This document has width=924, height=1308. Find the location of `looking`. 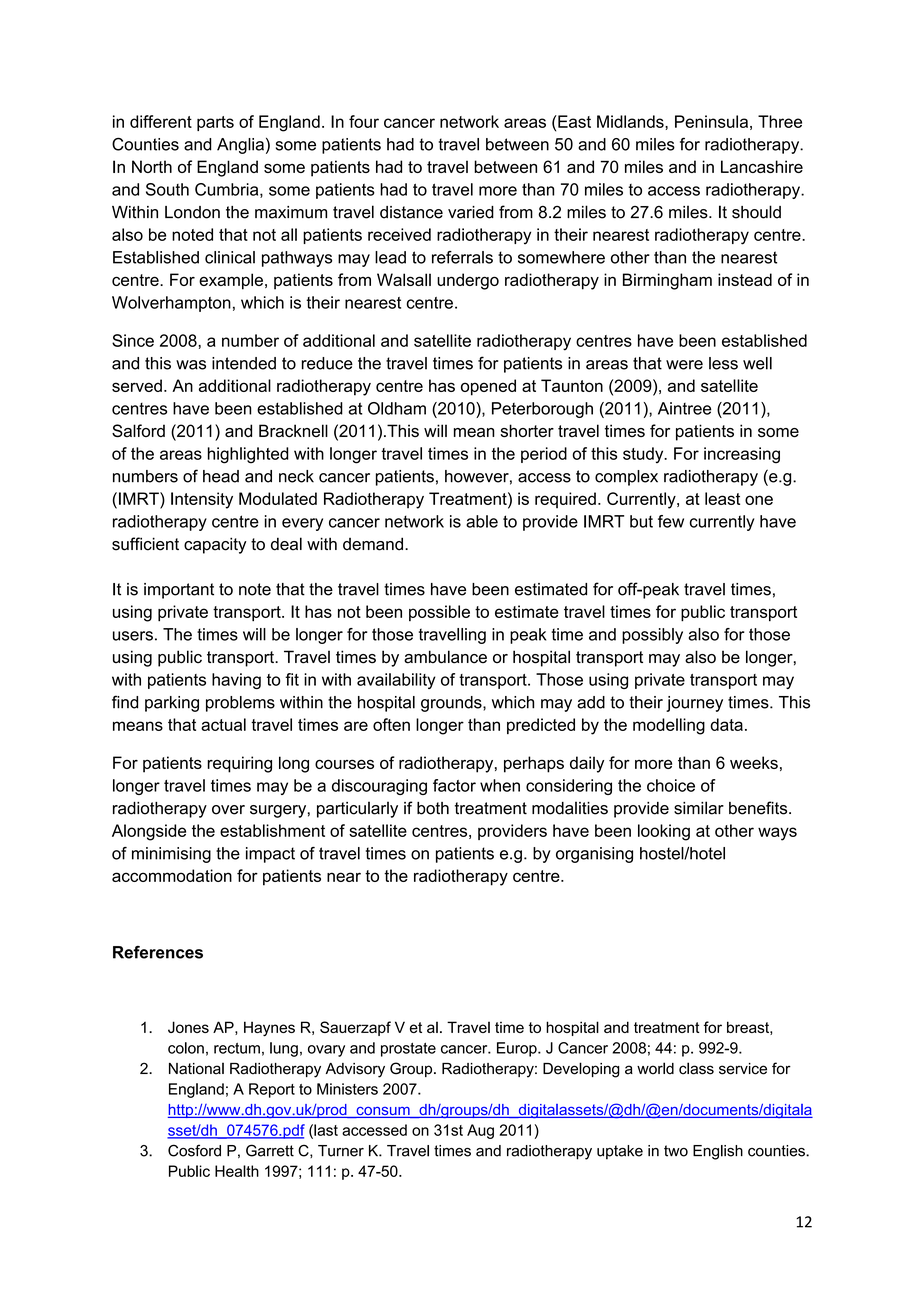

looking is located at coordinates (664, 832).
